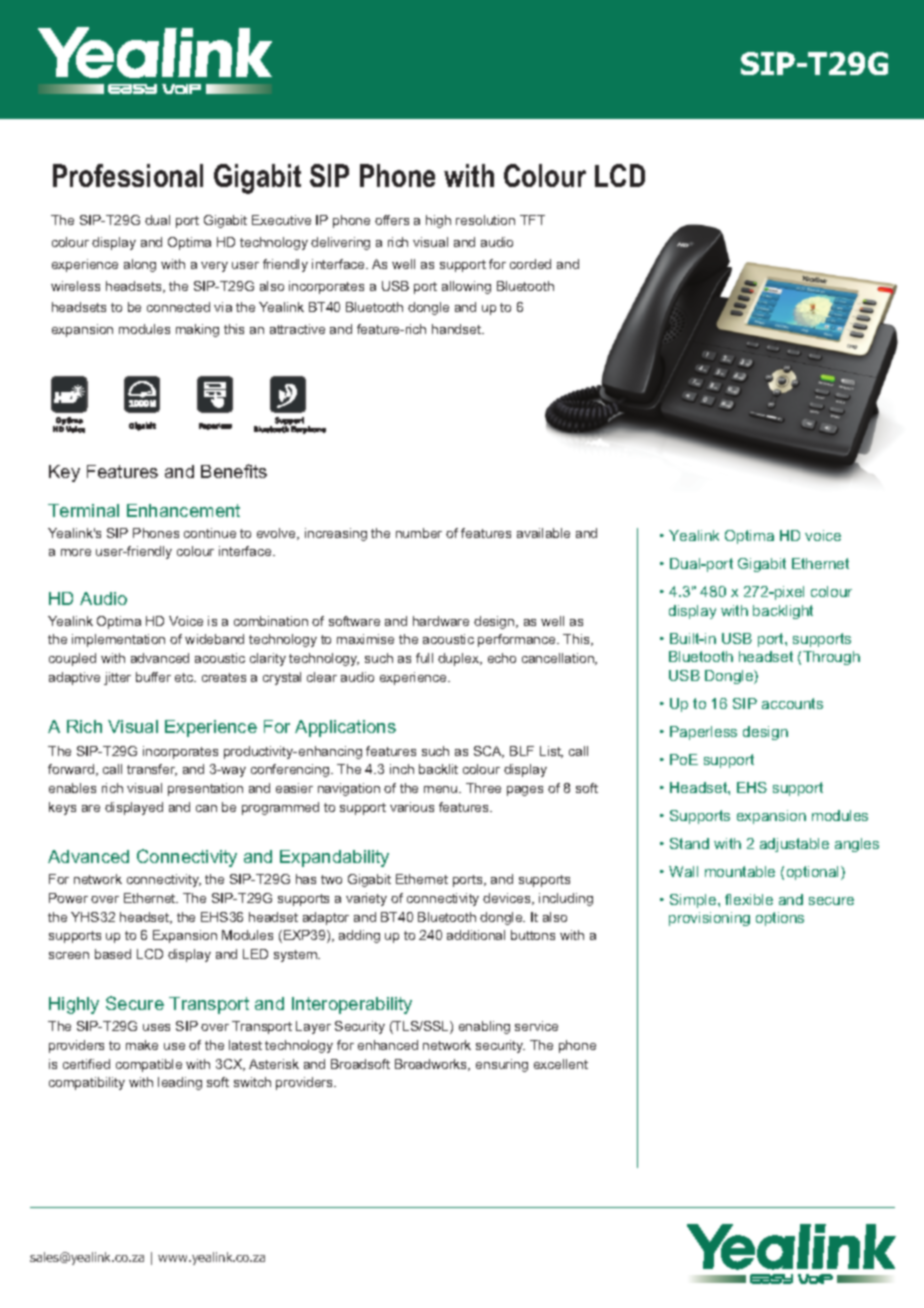 Image resolution: width=924 pixels, height=1308 pixels. I want to click on compatible, so click(149, 1065).
